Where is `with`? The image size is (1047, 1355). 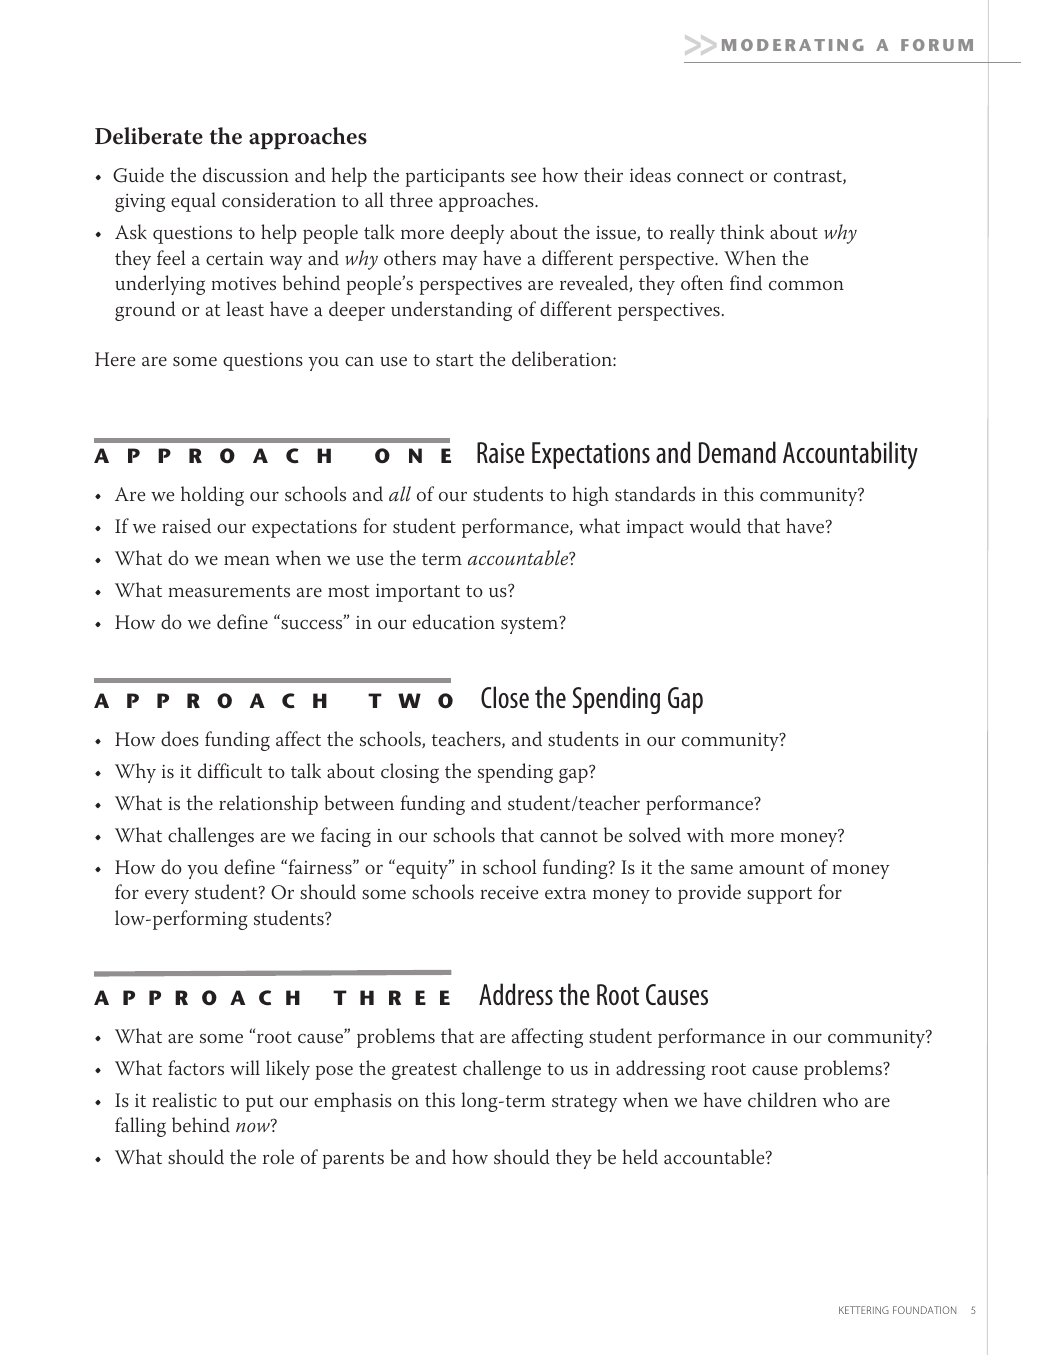 with is located at coordinates (705, 834).
